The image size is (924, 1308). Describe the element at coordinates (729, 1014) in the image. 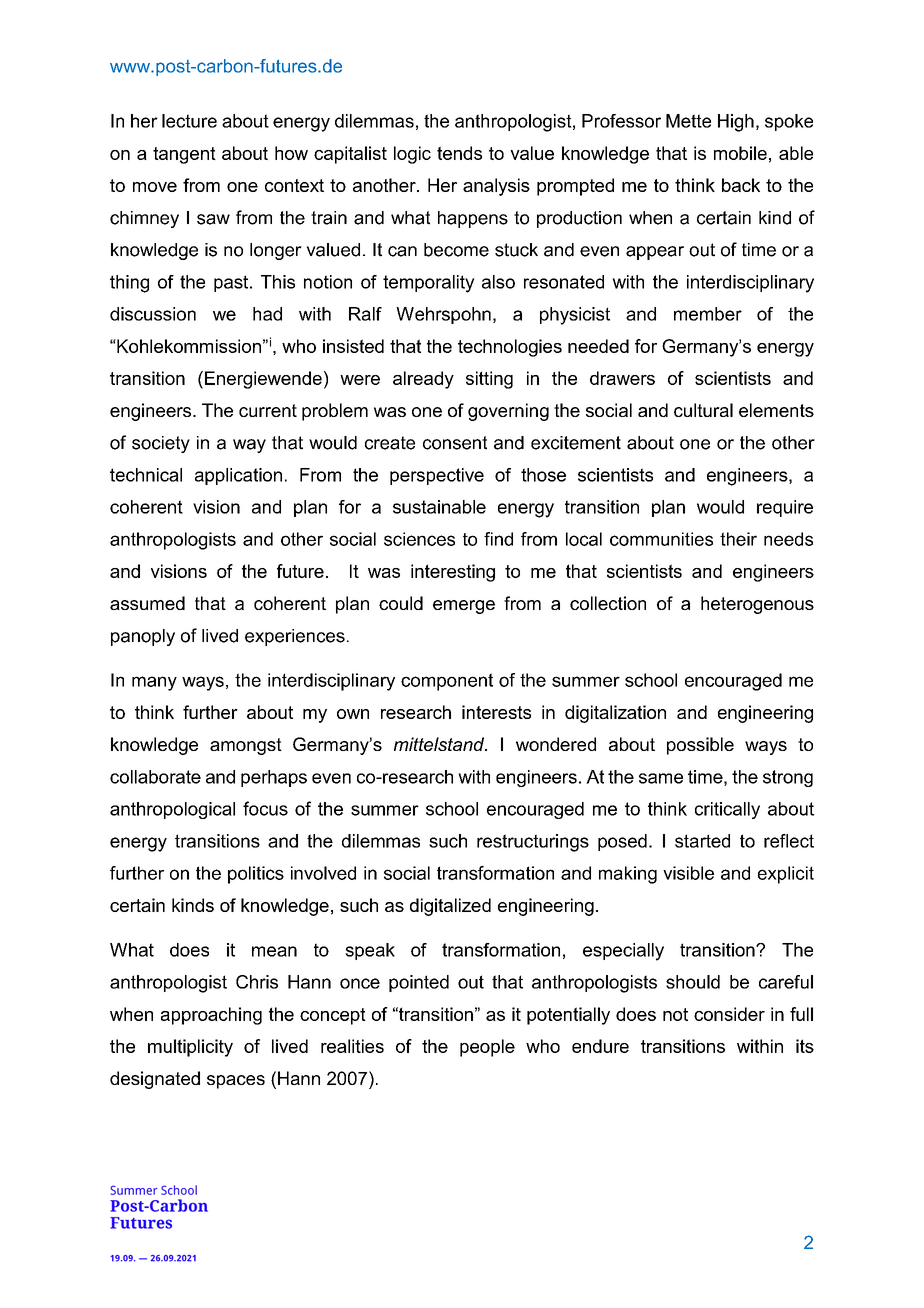

I see `consider` at that location.
